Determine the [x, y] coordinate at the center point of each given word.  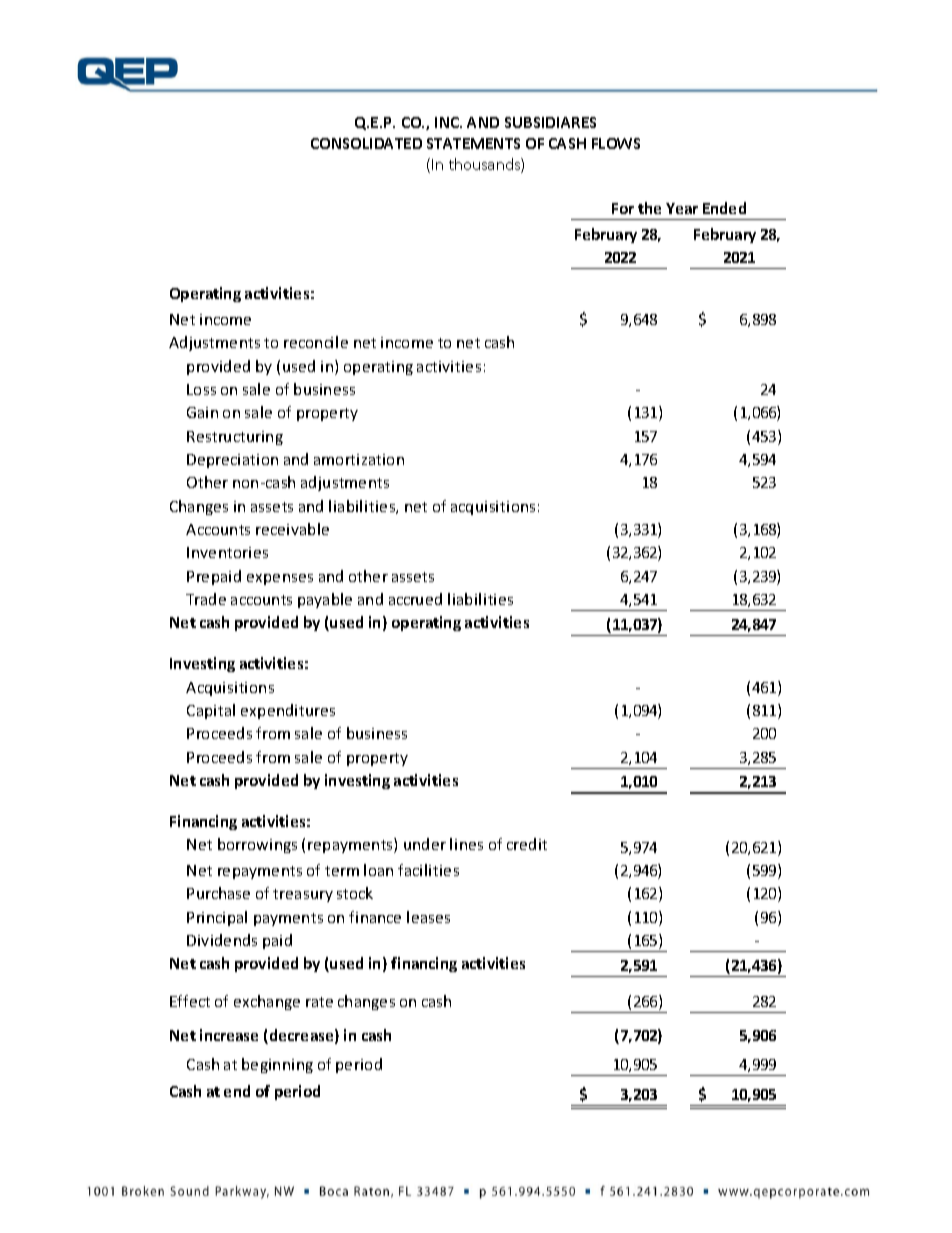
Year [682, 208]
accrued [415, 599]
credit [527, 844]
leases [428, 917]
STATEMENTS [473, 143]
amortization [359, 459]
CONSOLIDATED [366, 143]
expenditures [288, 711]
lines [466, 844]
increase [229, 1035]
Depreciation [232, 461]
